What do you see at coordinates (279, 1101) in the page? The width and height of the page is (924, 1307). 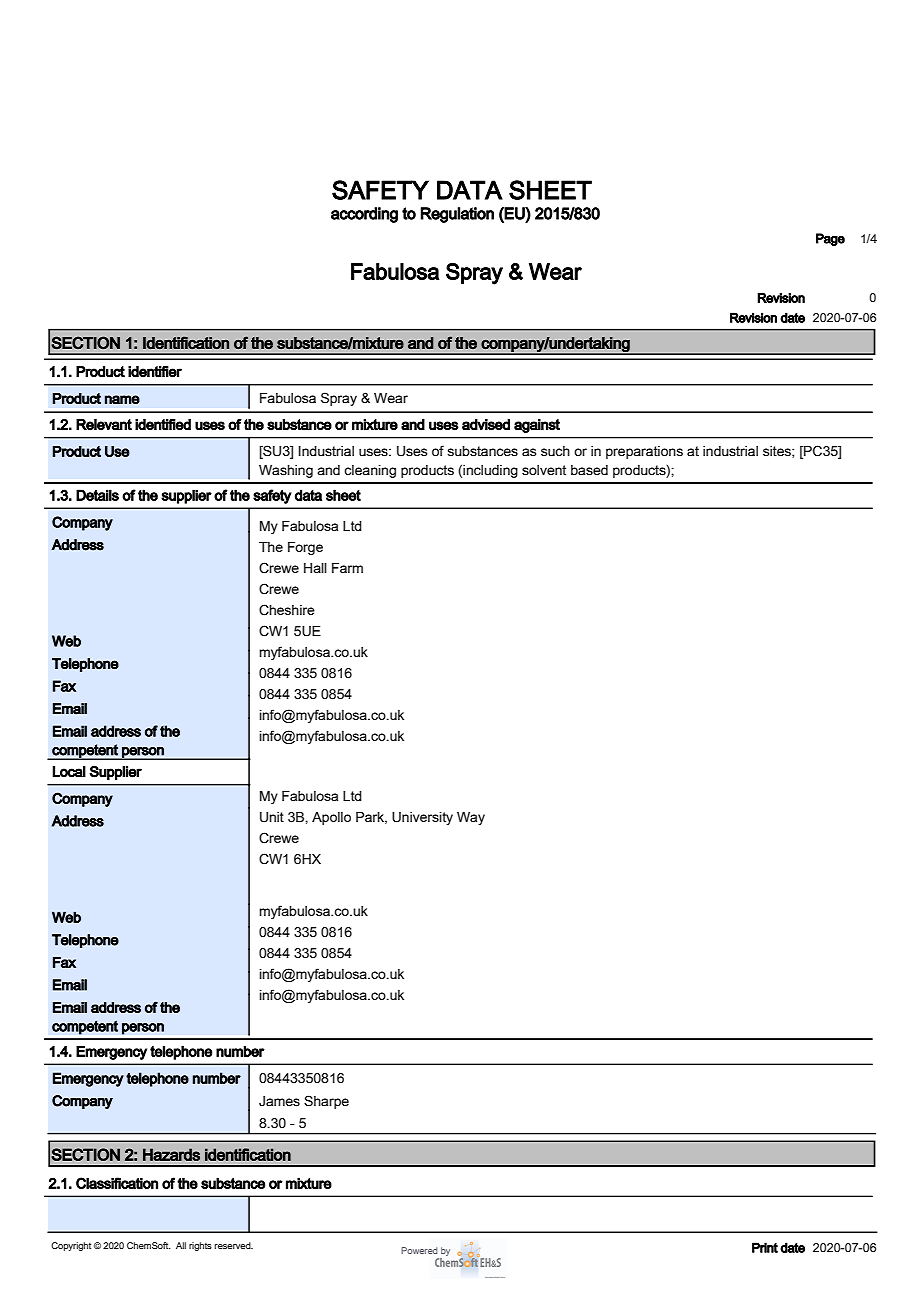 I see `James` at bounding box center [279, 1101].
